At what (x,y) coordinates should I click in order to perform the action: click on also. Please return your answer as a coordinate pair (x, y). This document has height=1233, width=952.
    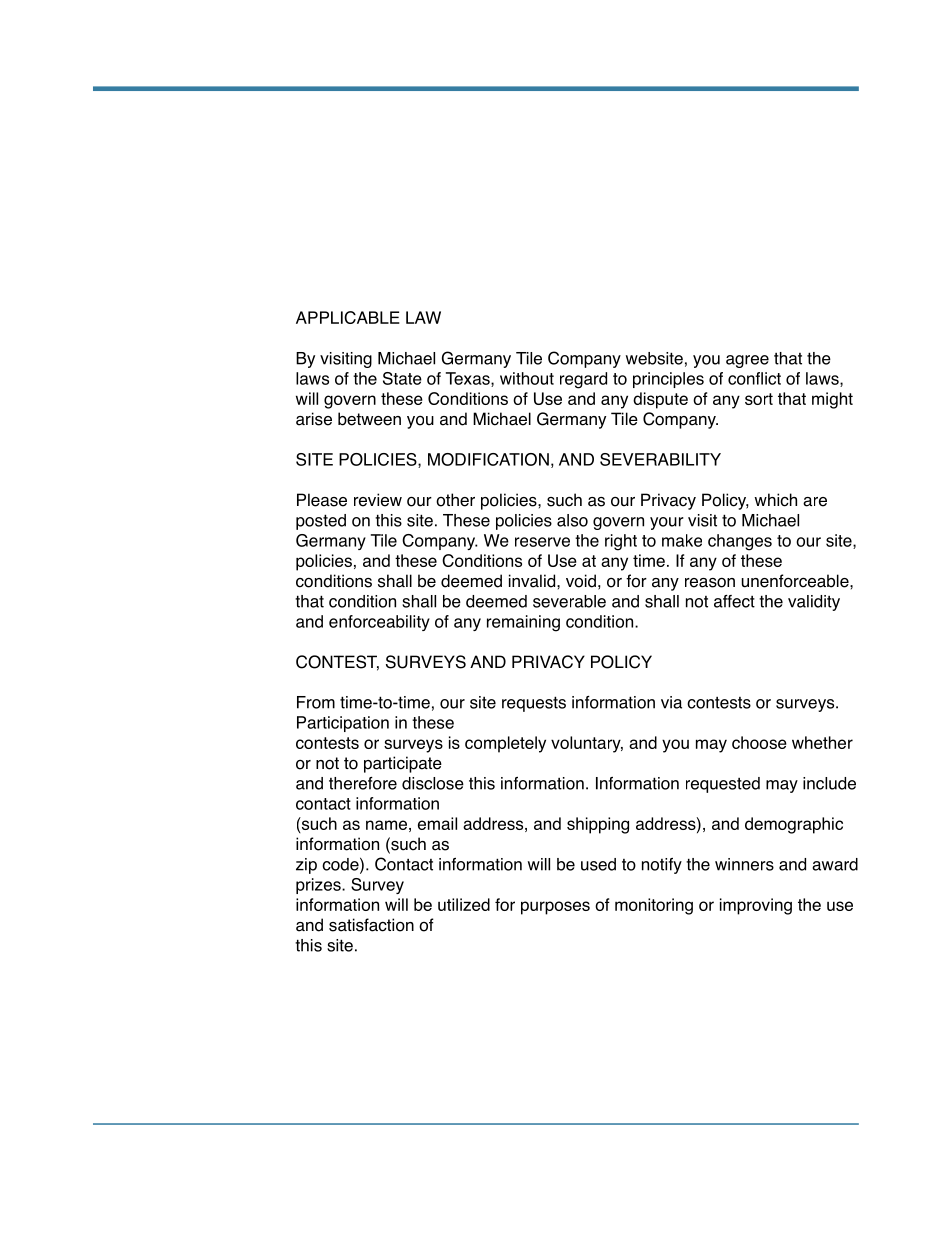
    Looking at the image, I should click on (572, 520).
